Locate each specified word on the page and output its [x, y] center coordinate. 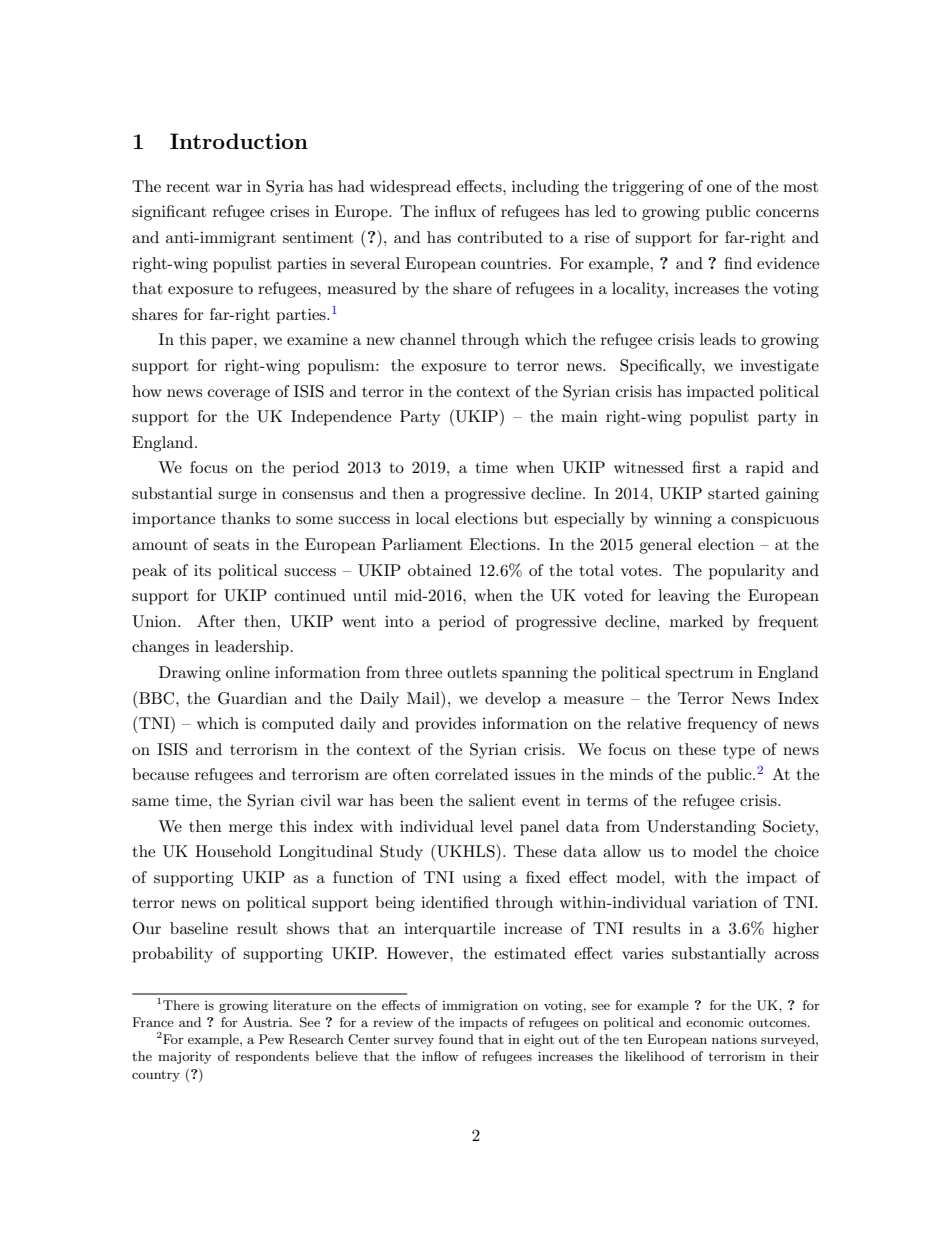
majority [184, 1058]
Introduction [239, 141]
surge [237, 497]
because [160, 774]
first [706, 467]
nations [734, 1039]
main [579, 416]
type [739, 752]
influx [455, 211]
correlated [471, 774]
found [456, 1039]
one [719, 188]
